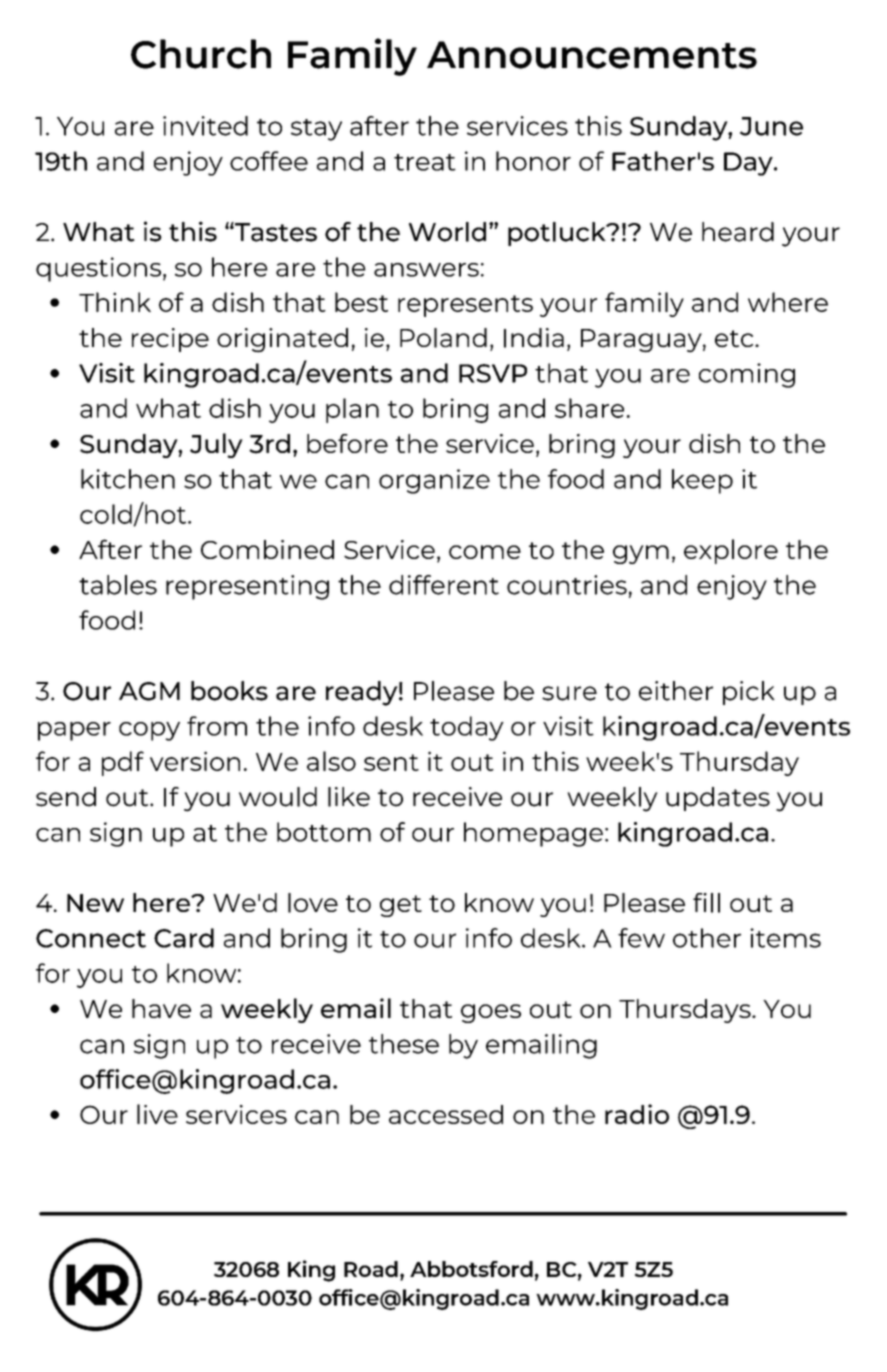 This page has width=887, height=1372. Describe the element at coordinates (446, 1114) in the page. I see `accessed` at that location.
